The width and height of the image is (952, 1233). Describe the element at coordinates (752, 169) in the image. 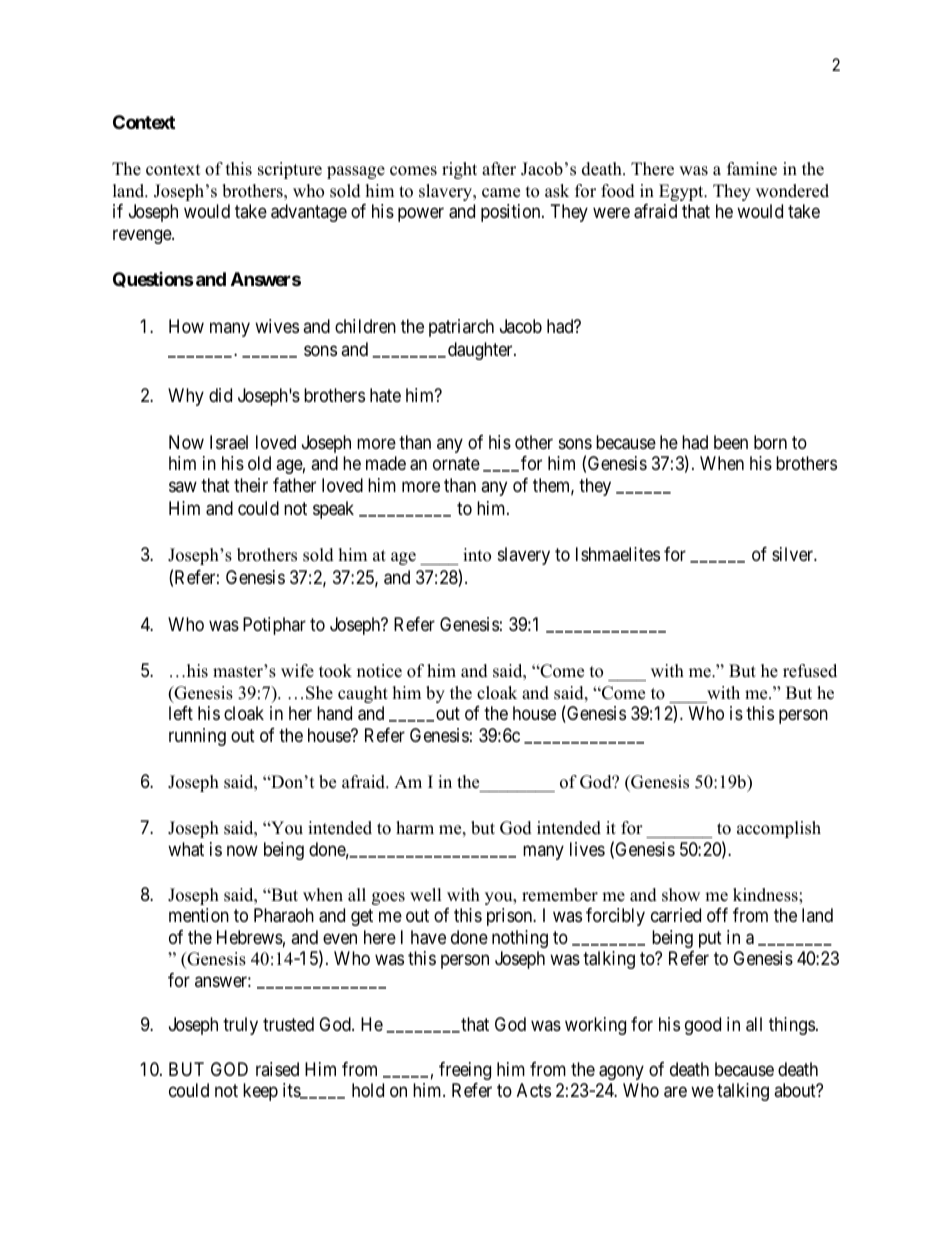

I see `famine` at that location.
